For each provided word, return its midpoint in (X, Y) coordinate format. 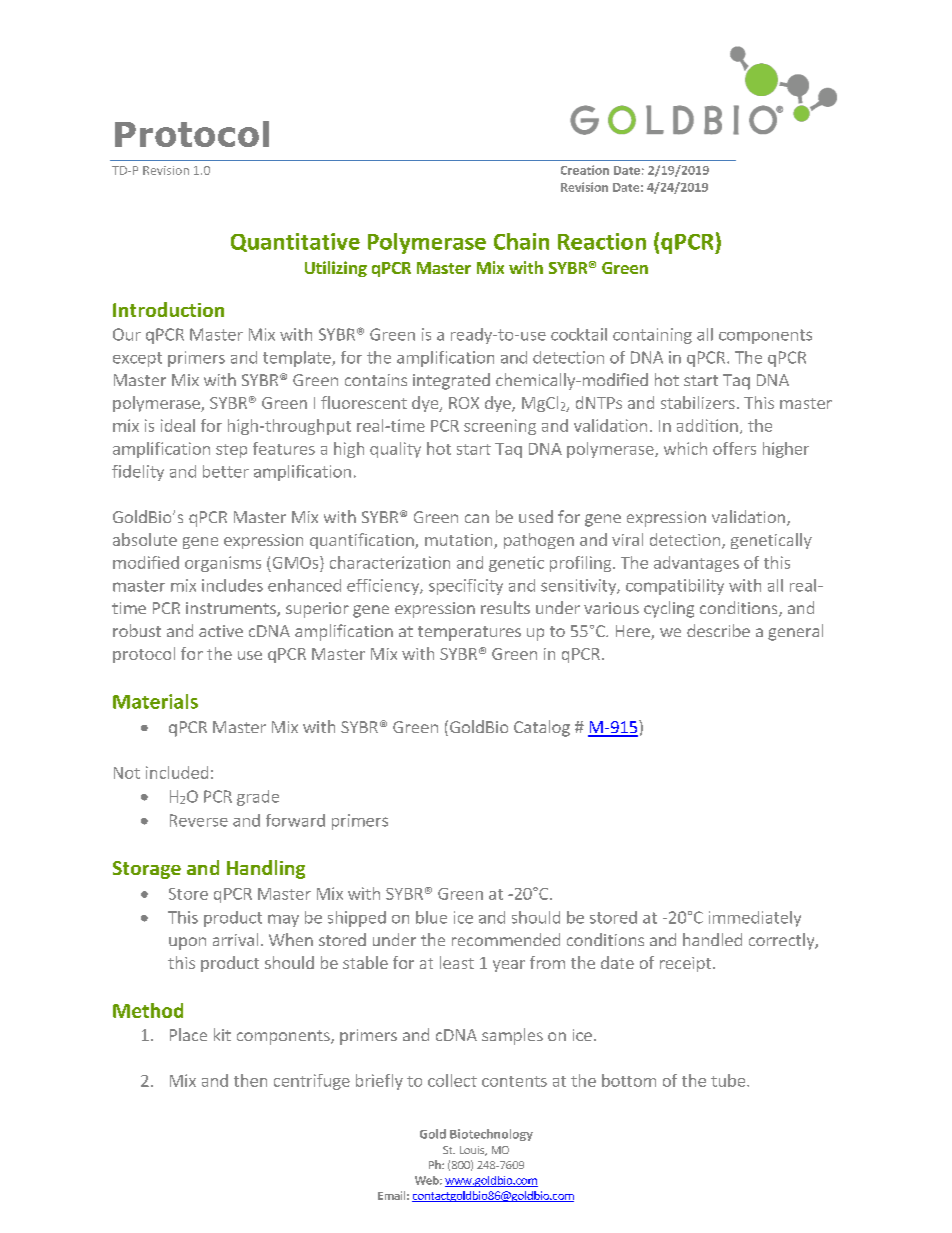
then (250, 1080)
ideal (178, 425)
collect (452, 1080)
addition (707, 425)
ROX (464, 403)
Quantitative (295, 242)
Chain (521, 241)
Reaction (602, 241)
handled (712, 939)
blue (431, 917)
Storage (147, 870)
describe (718, 630)
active (221, 631)
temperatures (469, 633)
